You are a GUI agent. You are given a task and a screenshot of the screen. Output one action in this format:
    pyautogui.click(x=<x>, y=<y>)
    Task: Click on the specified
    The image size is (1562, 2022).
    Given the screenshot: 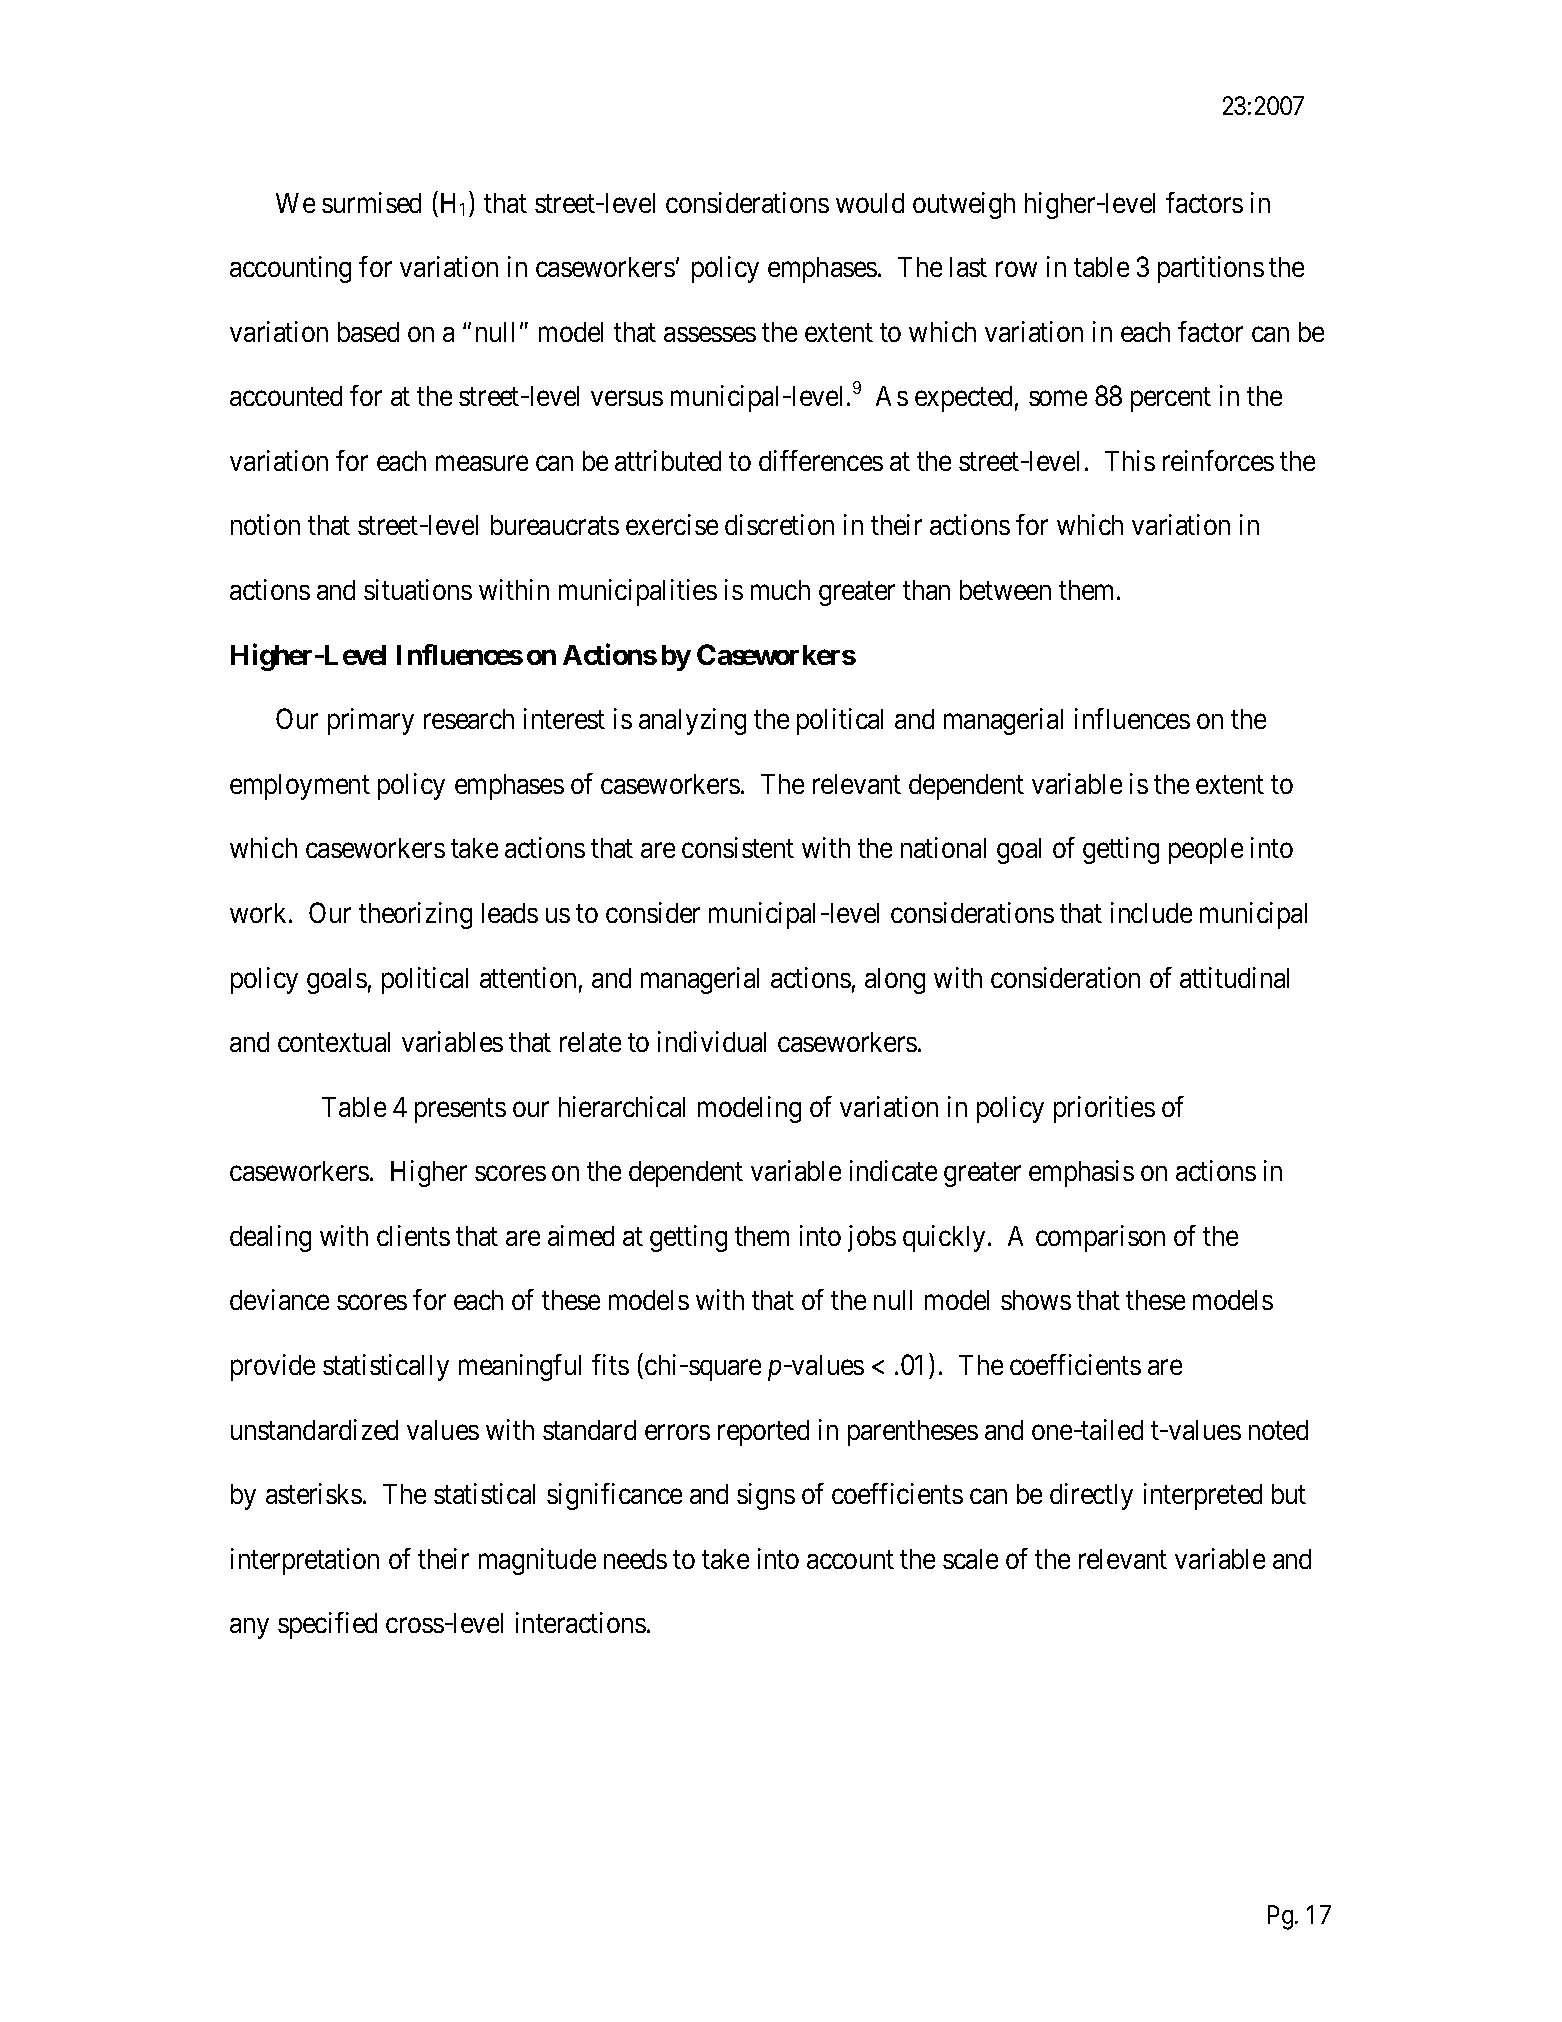 What is the action you would take?
    pyautogui.click(x=327, y=1625)
